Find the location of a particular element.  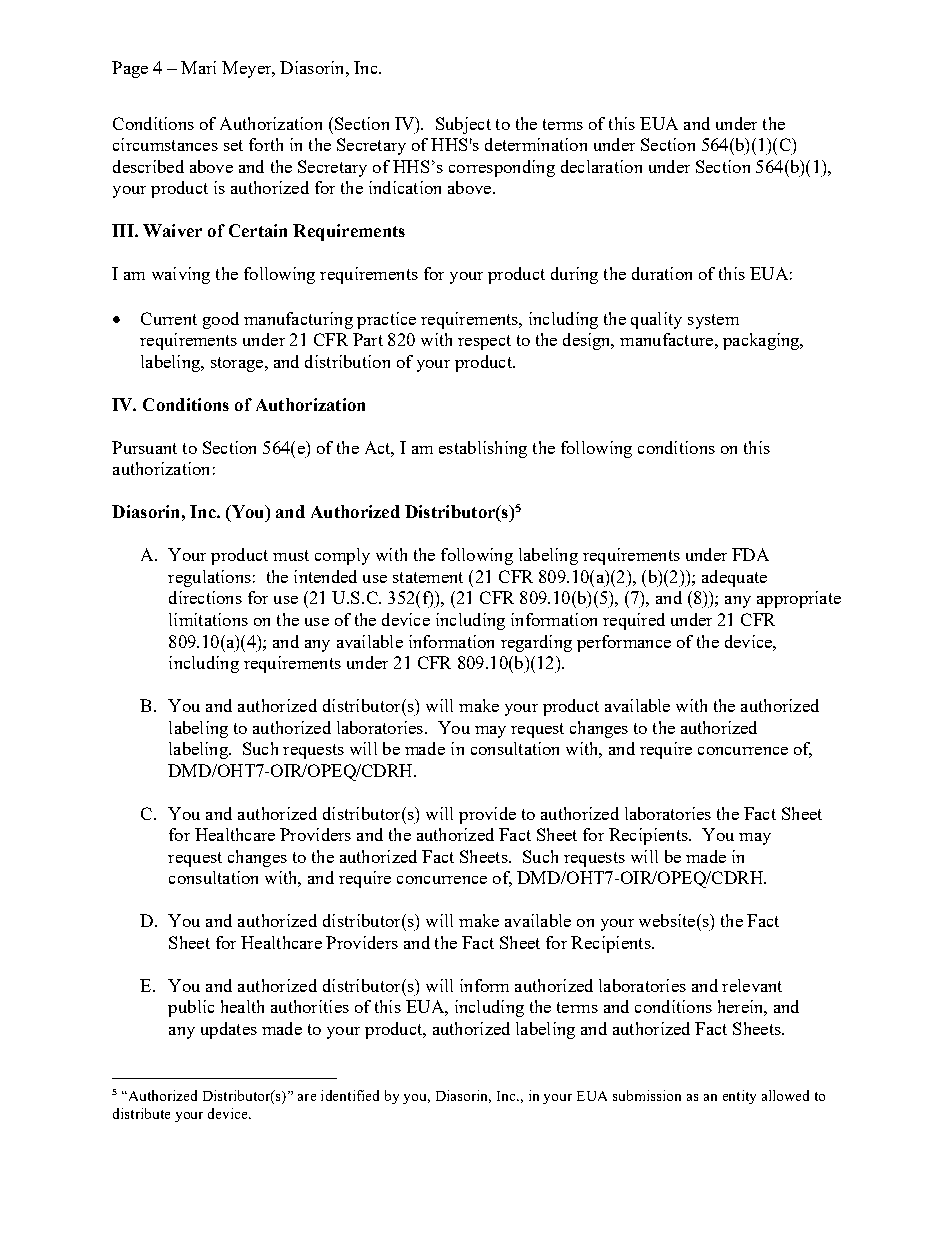

updates is located at coordinates (229, 1030).
